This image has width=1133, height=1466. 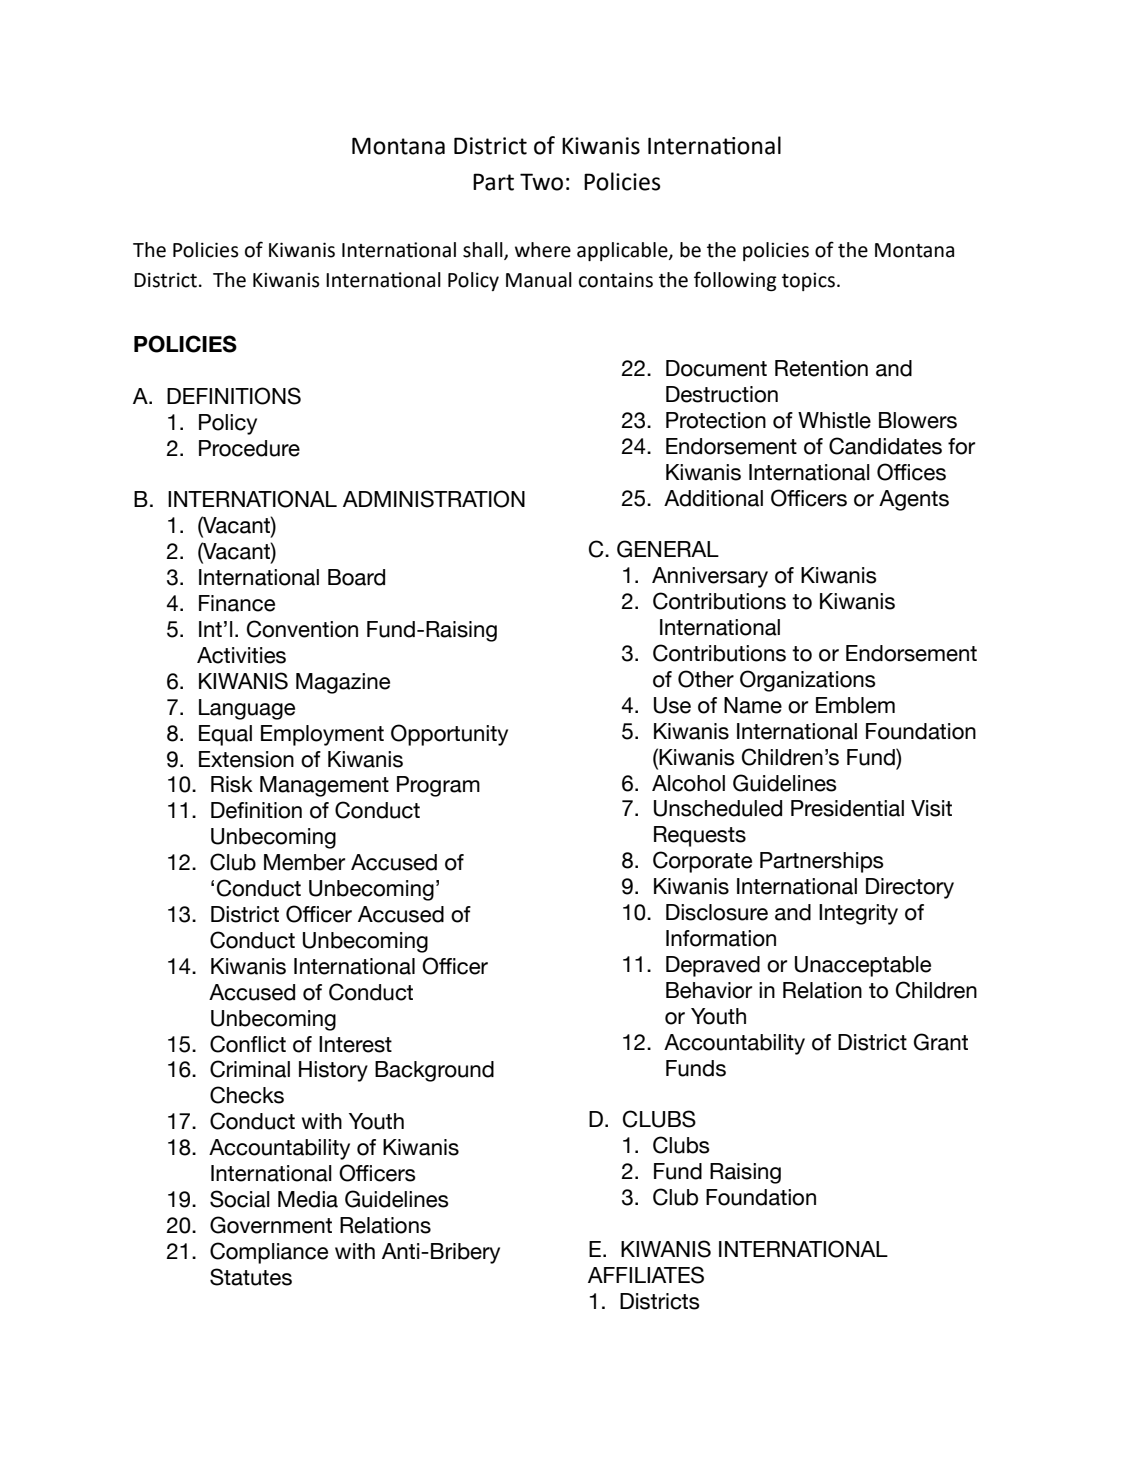 I want to click on Agents, so click(x=914, y=500).
